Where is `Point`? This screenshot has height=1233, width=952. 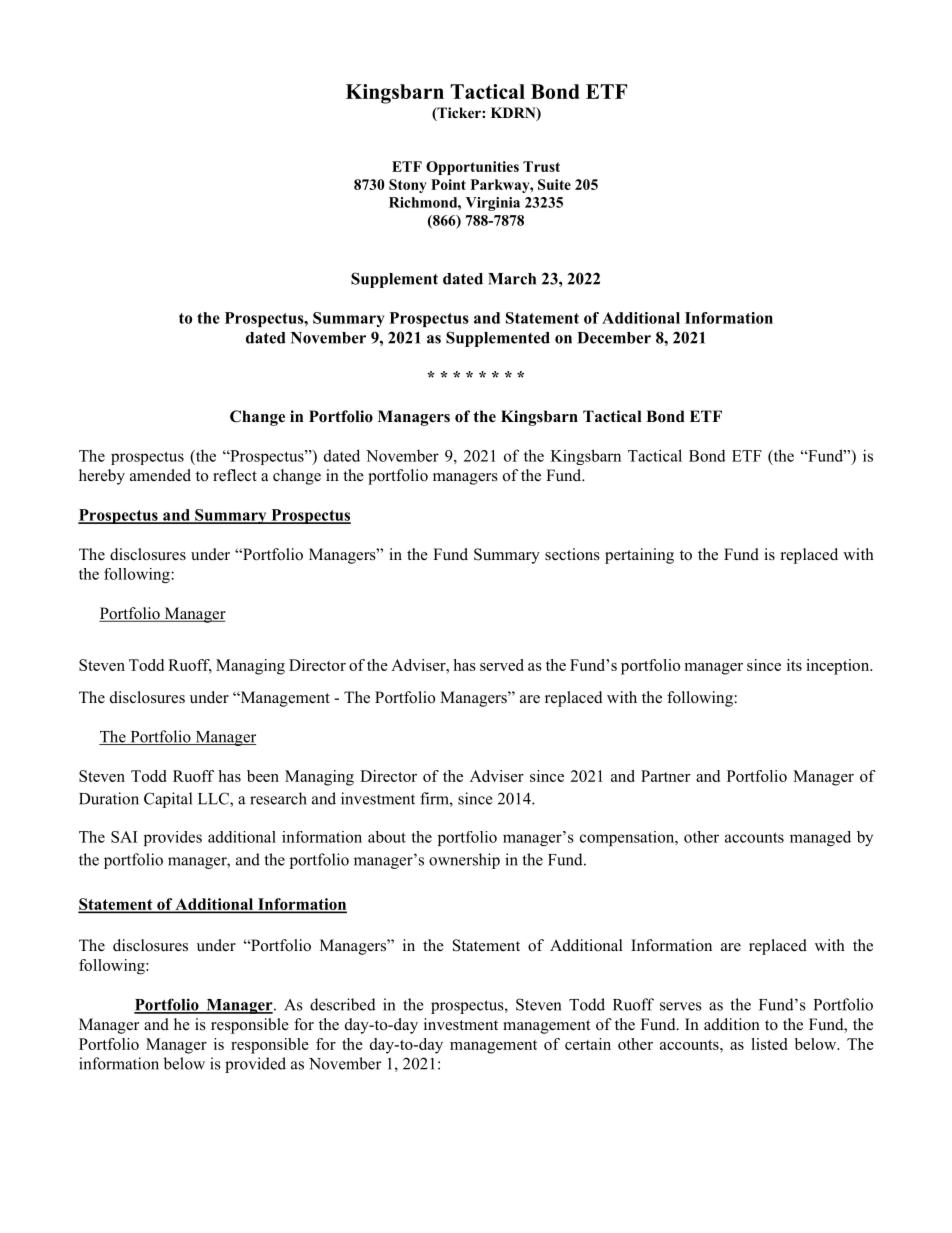
Point is located at coordinates (448, 184).
